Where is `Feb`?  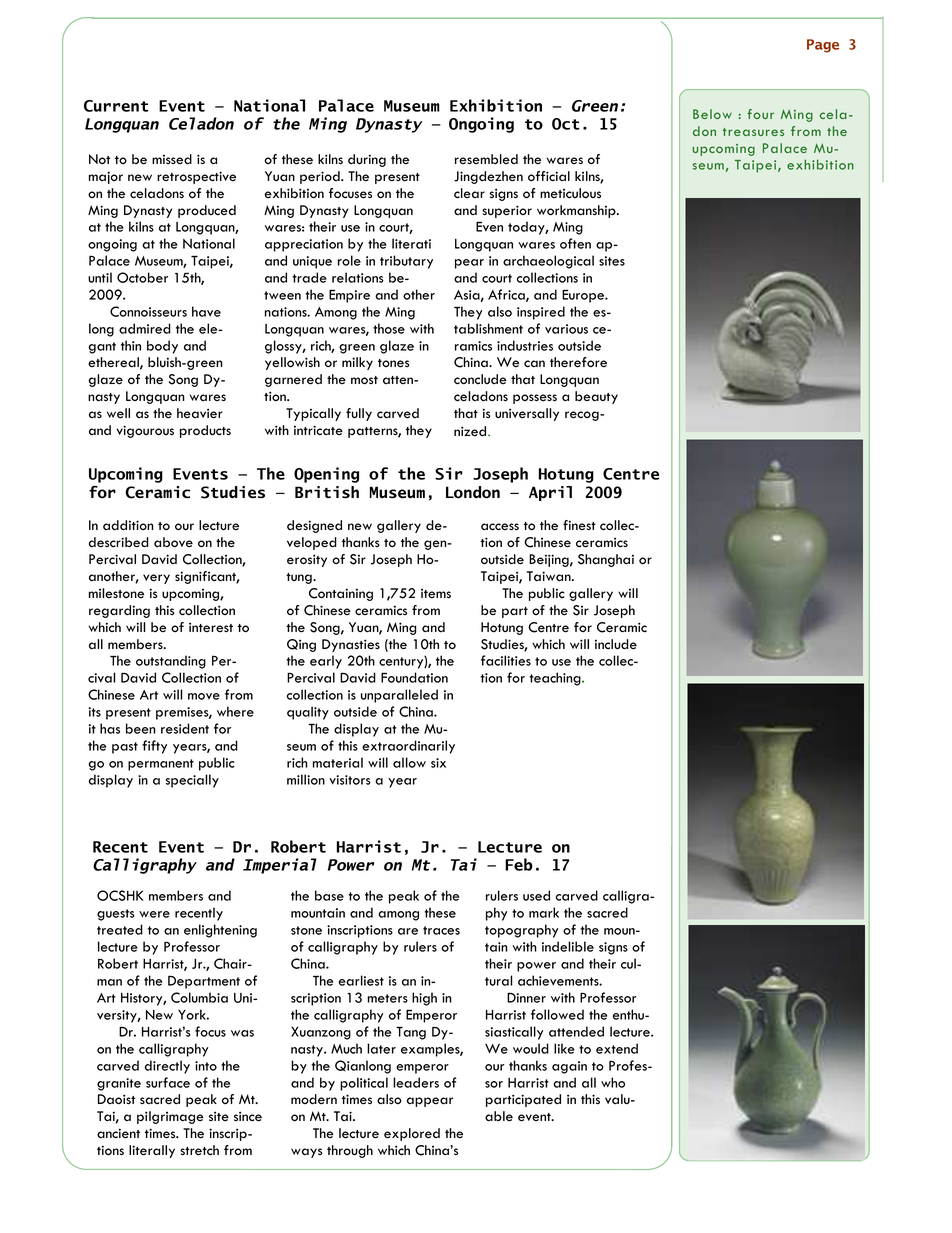 Feb is located at coordinates (519, 864).
